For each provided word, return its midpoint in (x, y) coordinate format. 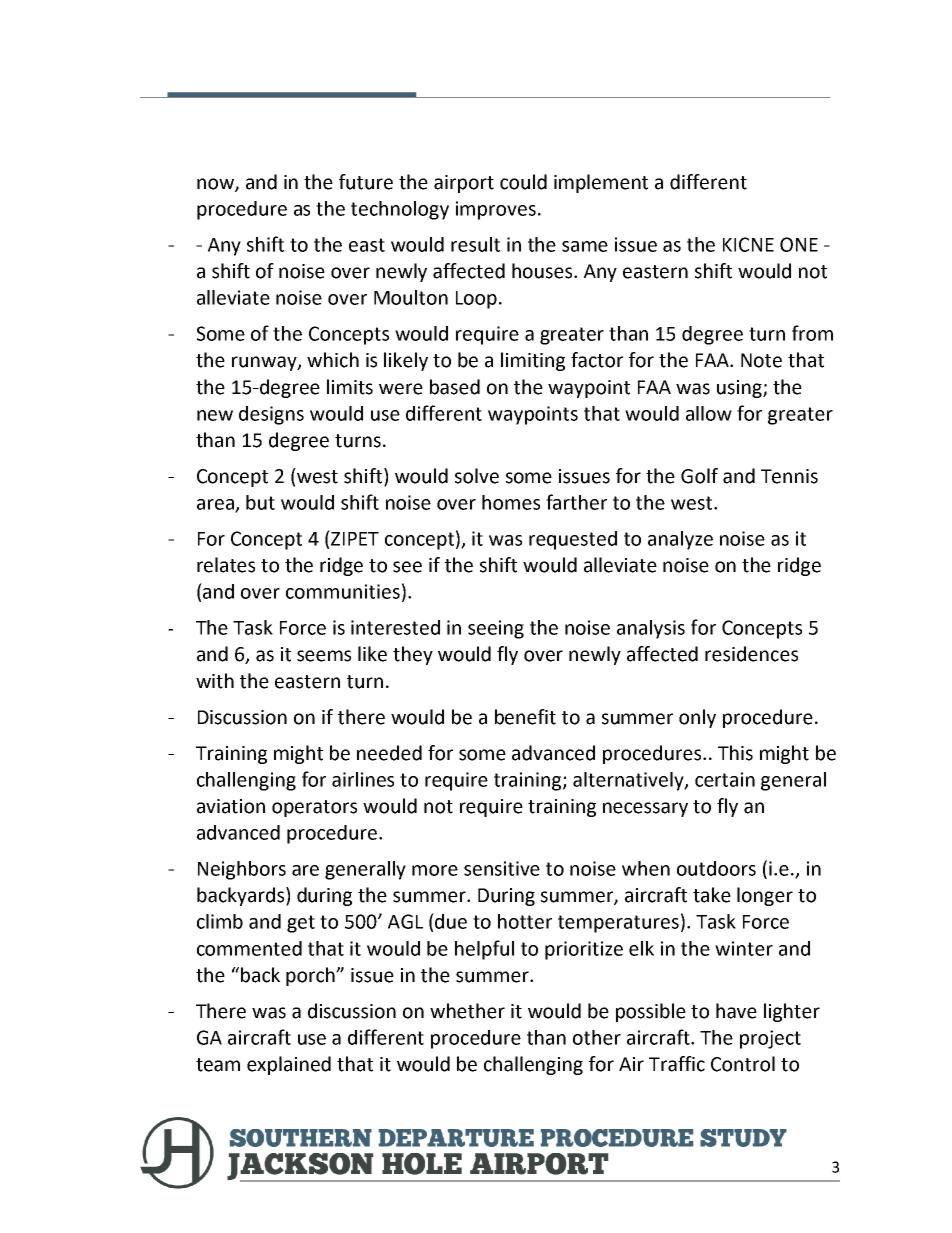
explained (289, 1065)
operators (314, 808)
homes (511, 502)
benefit (525, 717)
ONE (799, 244)
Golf (699, 476)
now (216, 185)
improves (496, 210)
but (260, 502)
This (735, 753)
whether (467, 1011)
